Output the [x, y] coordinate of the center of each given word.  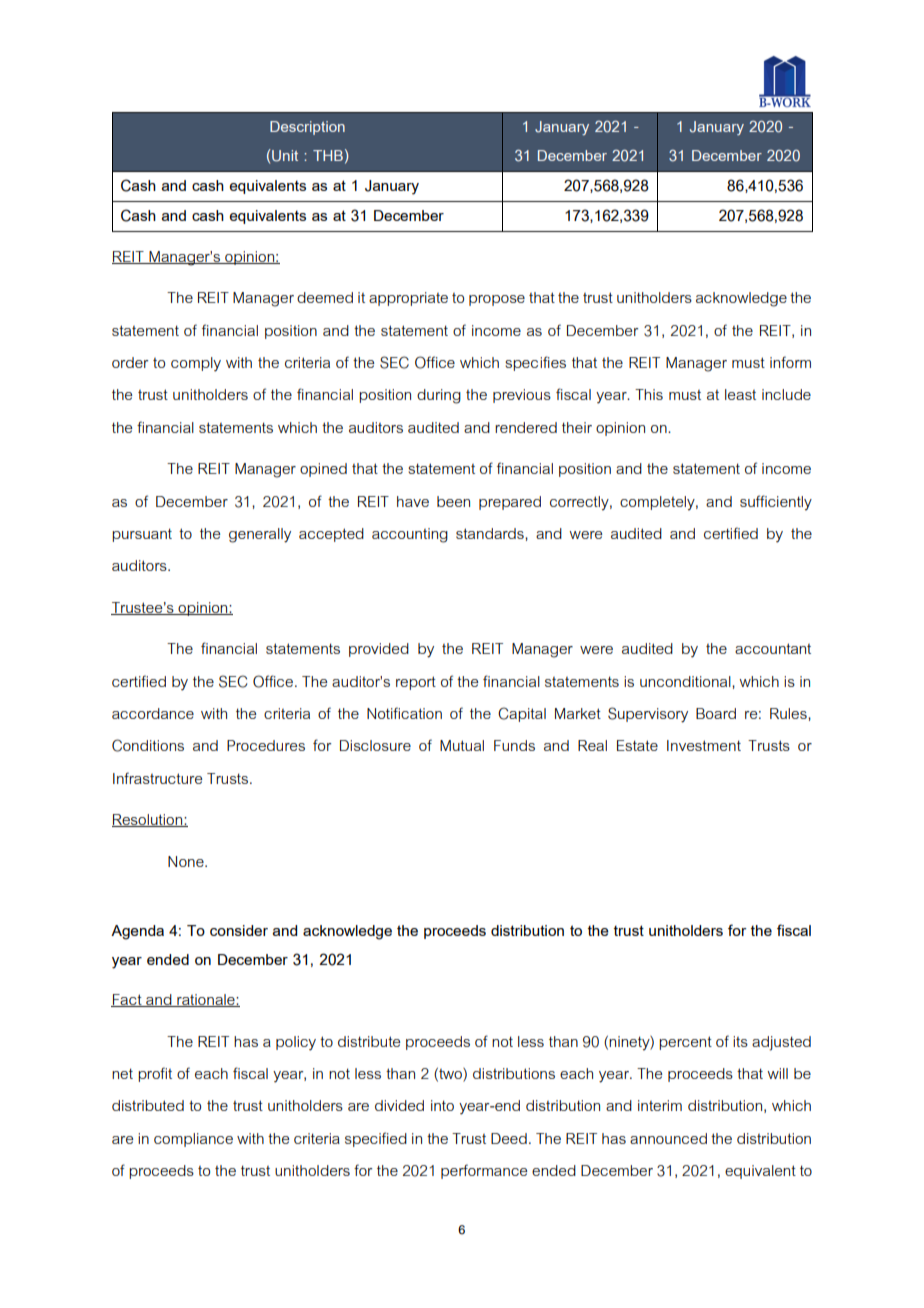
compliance [193, 1140]
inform [790, 362]
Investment [704, 745]
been [453, 501]
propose [497, 300]
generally [260, 535]
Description [307, 128]
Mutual [462, 745]
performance [484, 1171]
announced [668, 1138]
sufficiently [776, 503]
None [187, 861]
